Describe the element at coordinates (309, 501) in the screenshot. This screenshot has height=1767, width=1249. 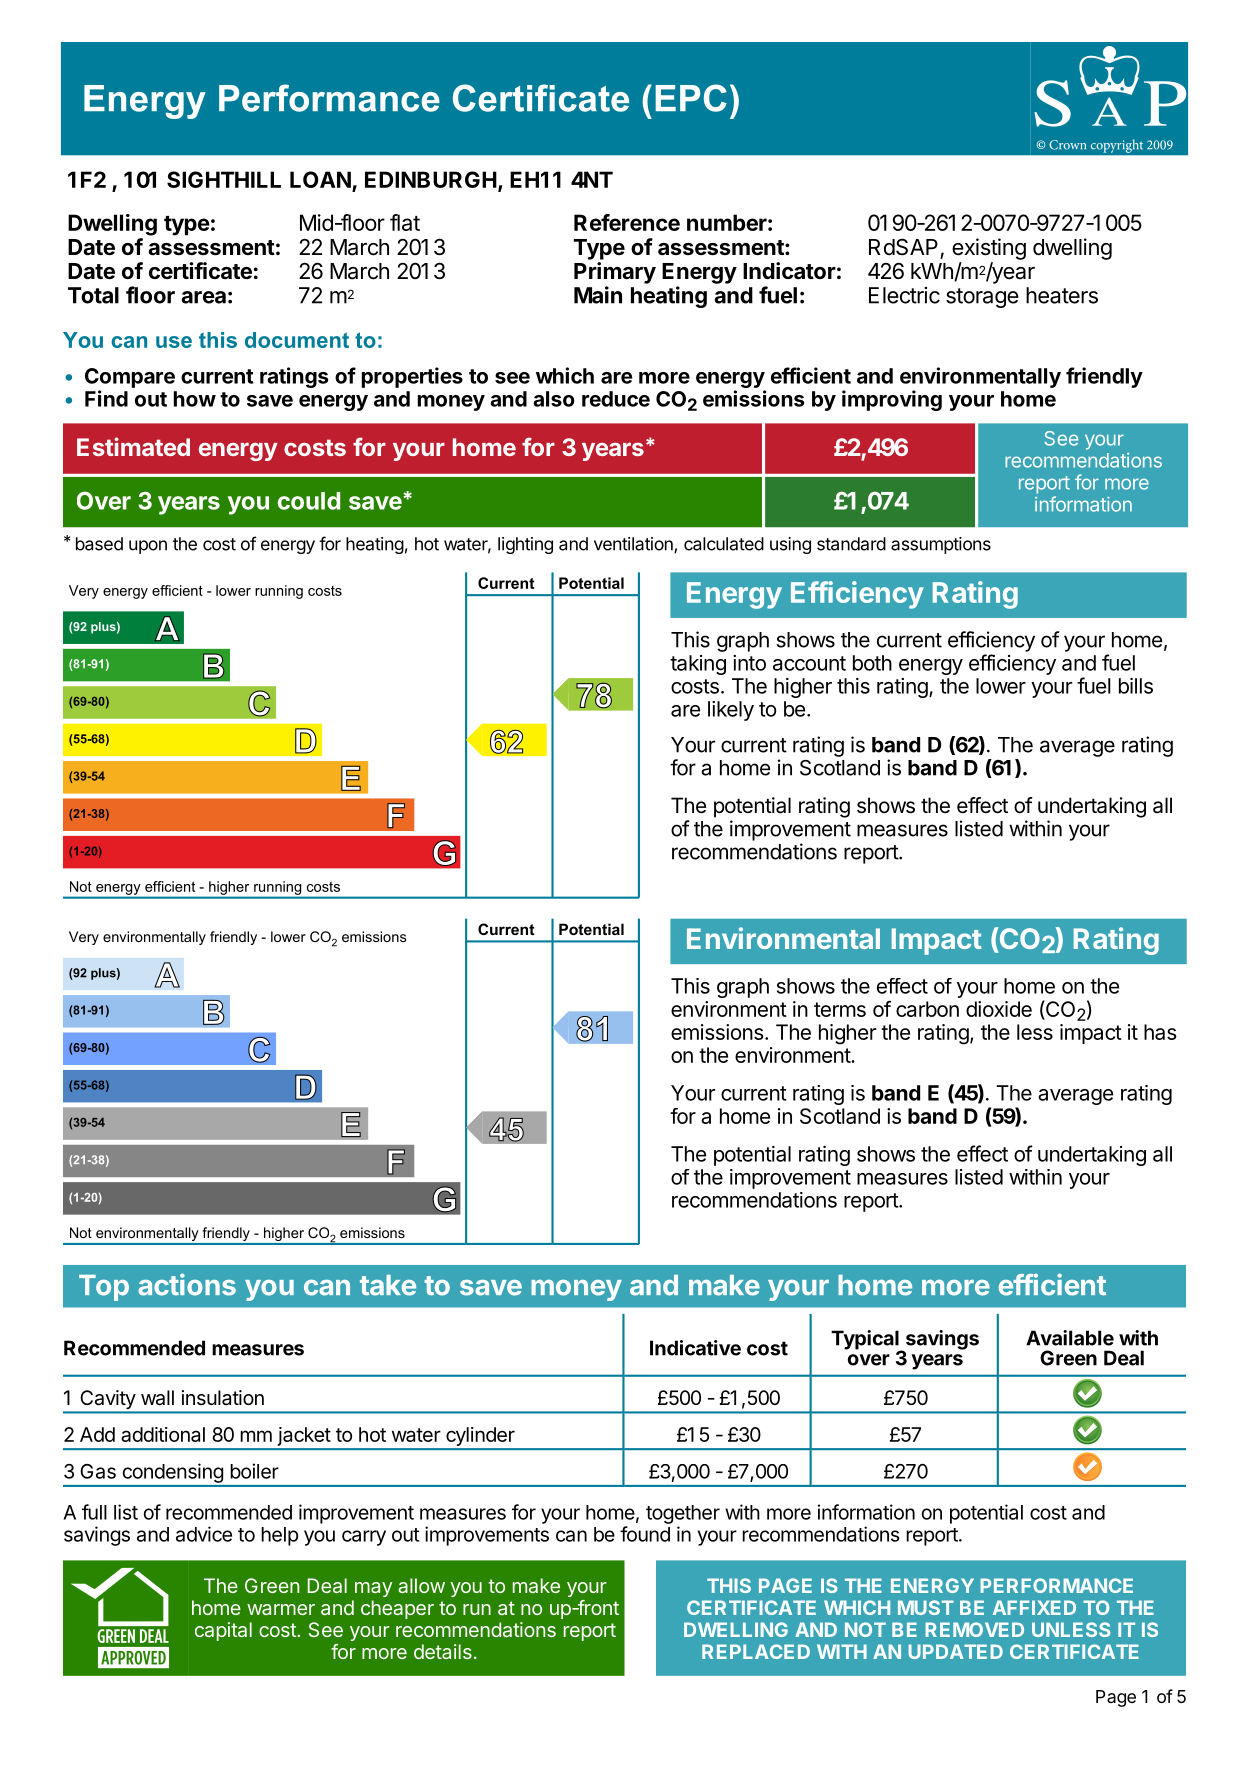
I see `could` at that location.
